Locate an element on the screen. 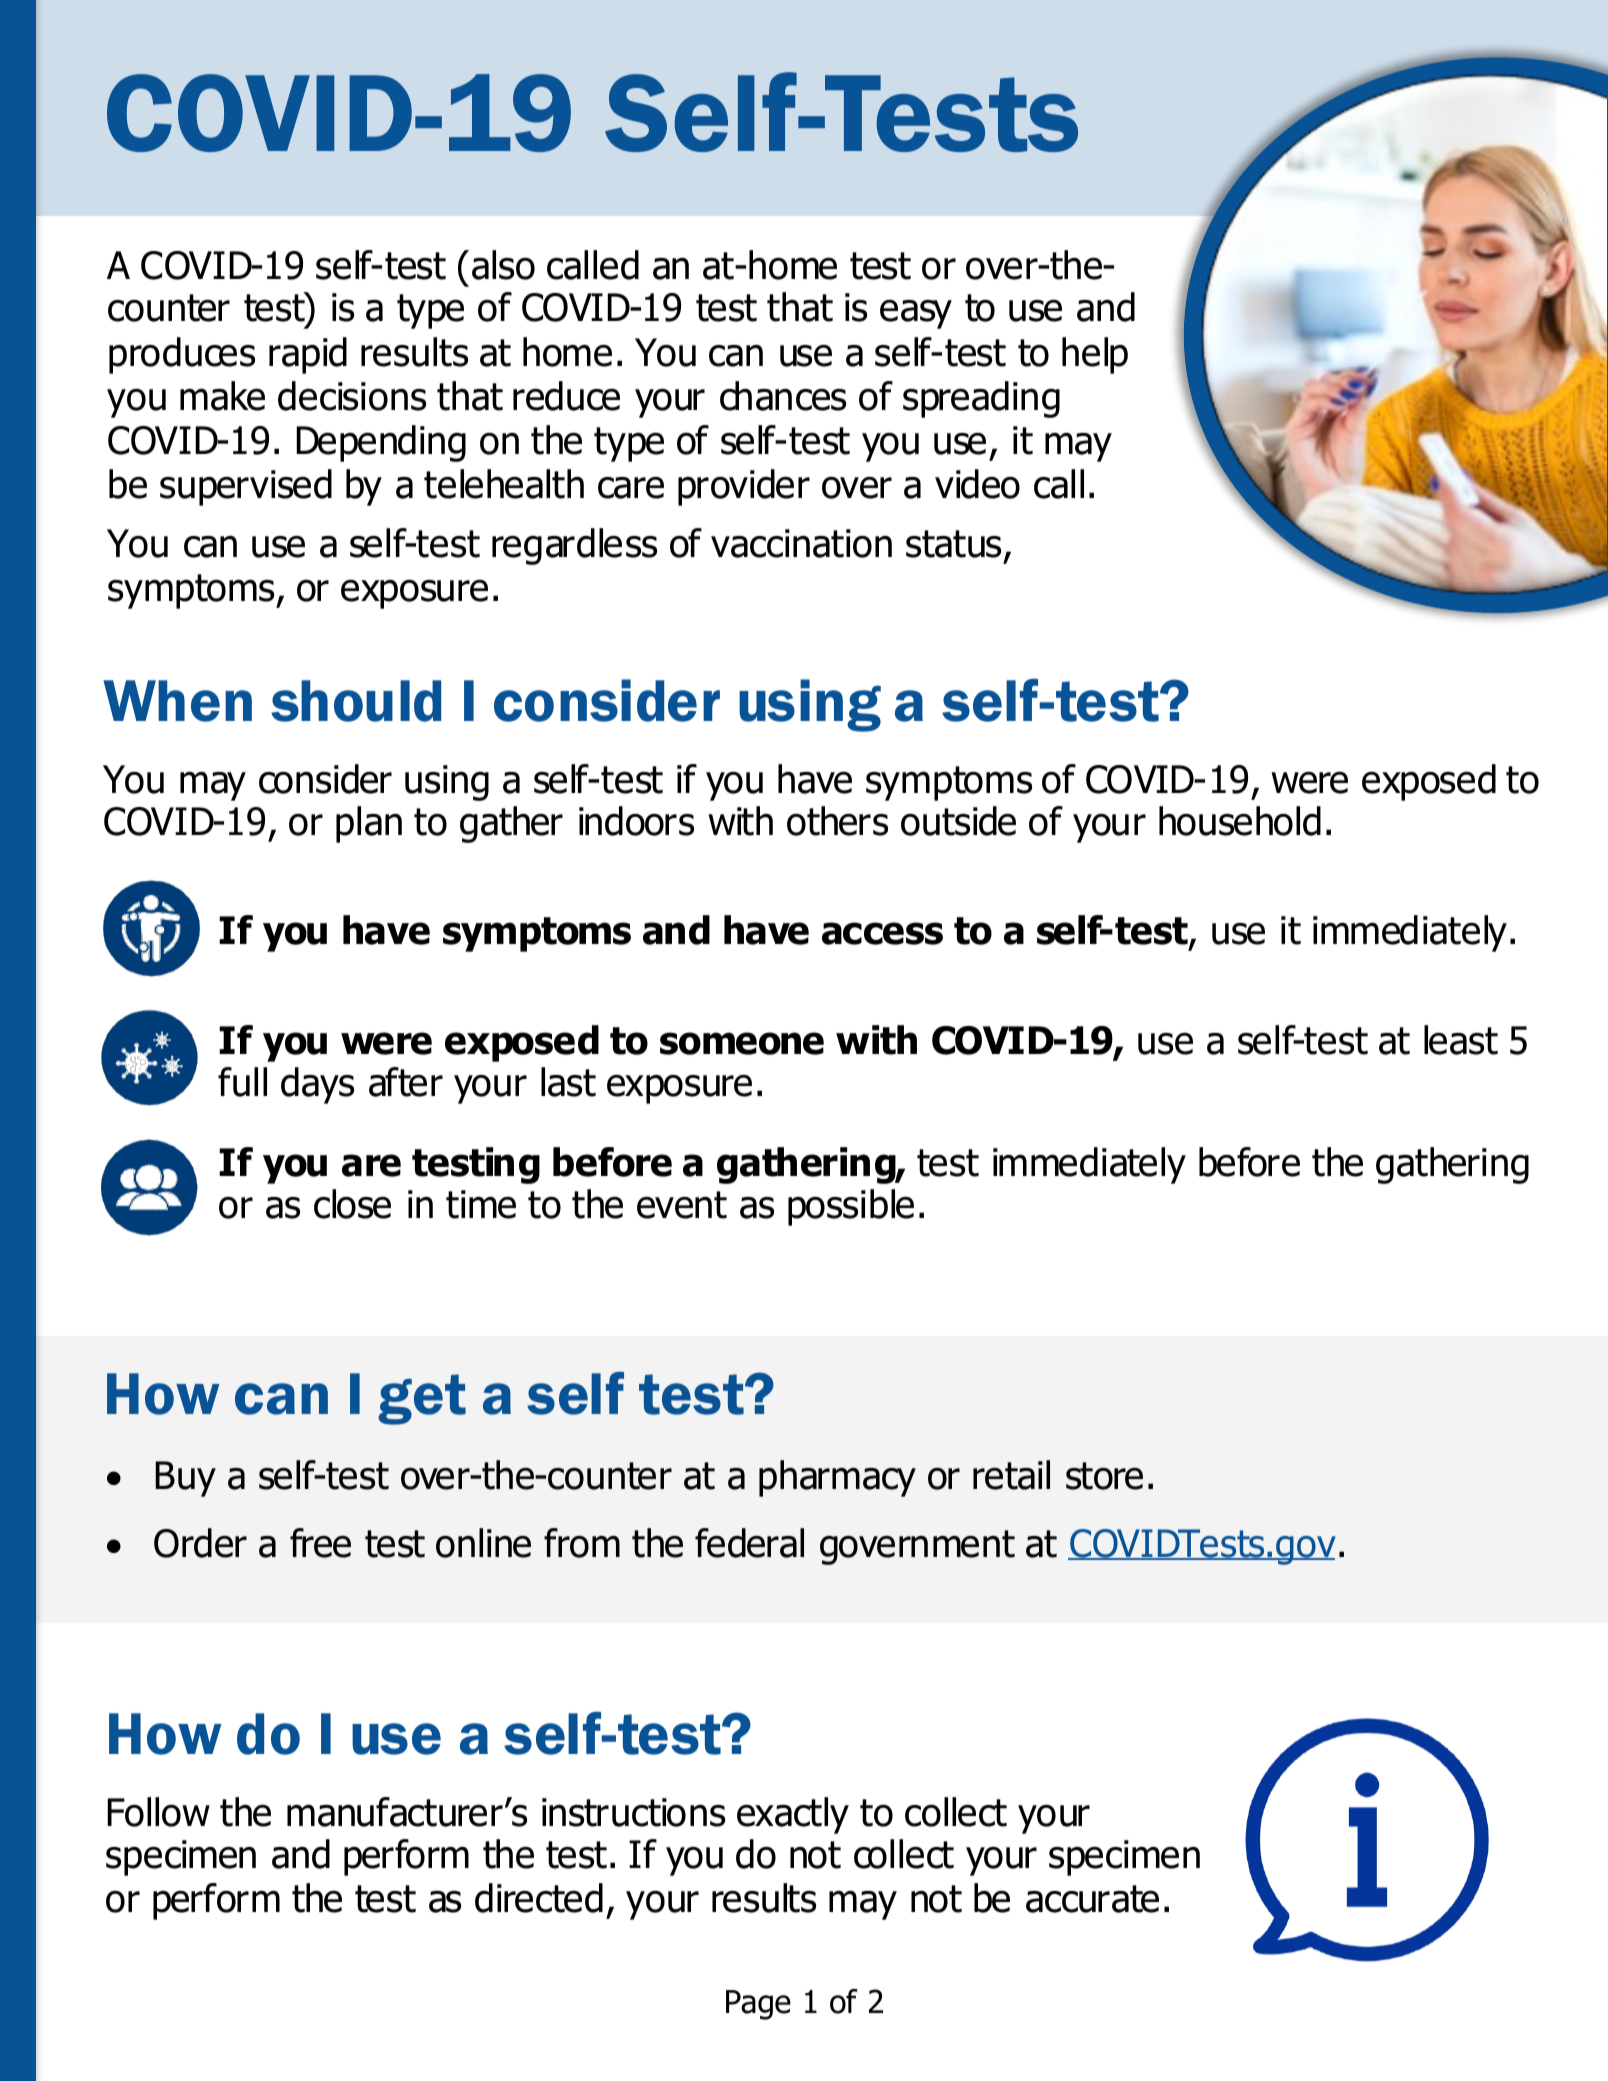 The image size is (1608, 2081). accurate is located at coordinates (1092, 1899).
